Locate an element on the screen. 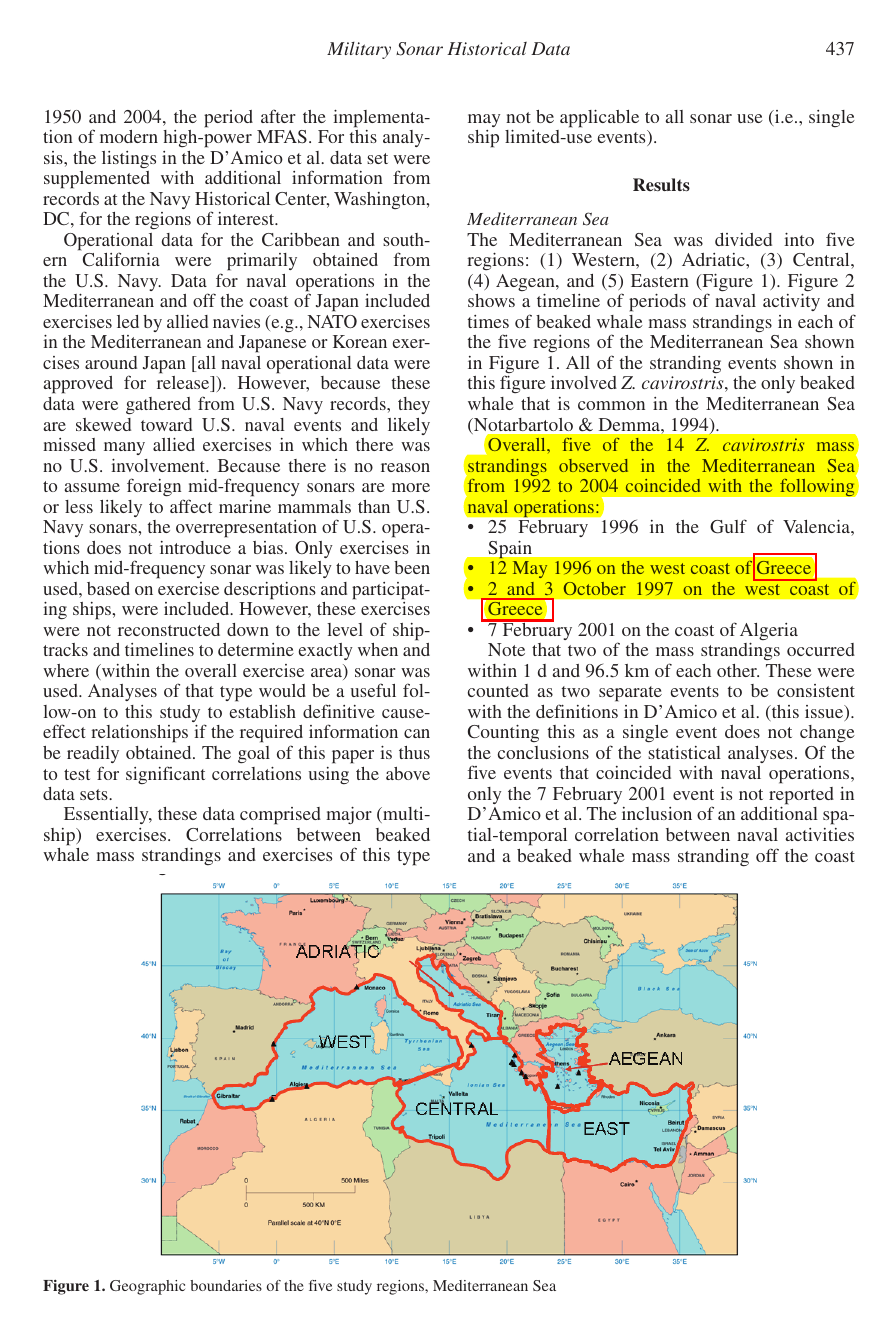  reported is located at coordinates (801, 796).
